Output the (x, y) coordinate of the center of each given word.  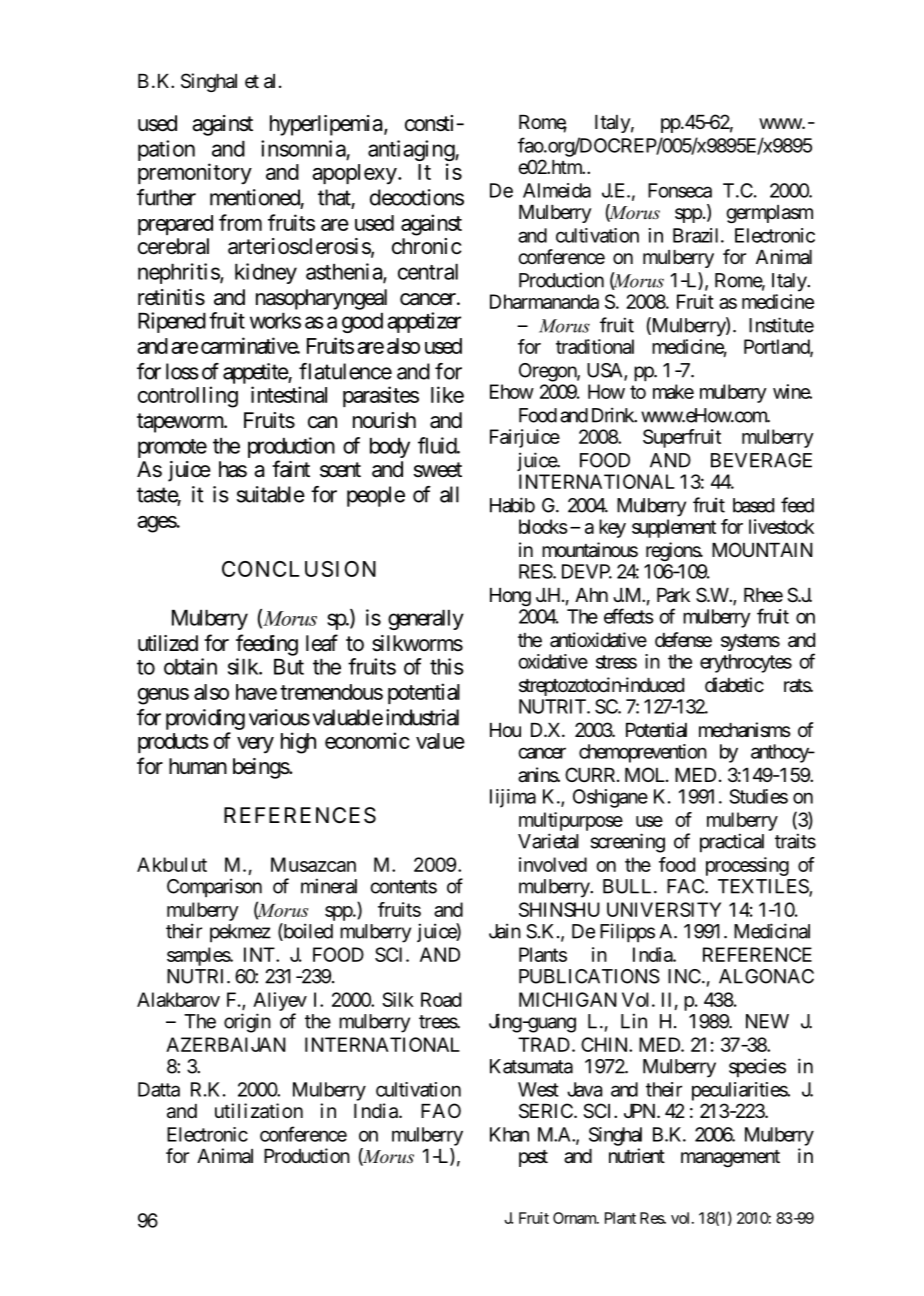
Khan (509, 1134)
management (730, 1158)
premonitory (195, 174)
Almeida (557, 190)
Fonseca (680, 190)
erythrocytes (746, 663)
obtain (190, 666)
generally (426, 620)
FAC (686, 886)
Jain (505, 931)
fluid (438, 445)
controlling (188, 397)
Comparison (214, 888)
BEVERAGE (761, 460)
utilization (259, 1111)
